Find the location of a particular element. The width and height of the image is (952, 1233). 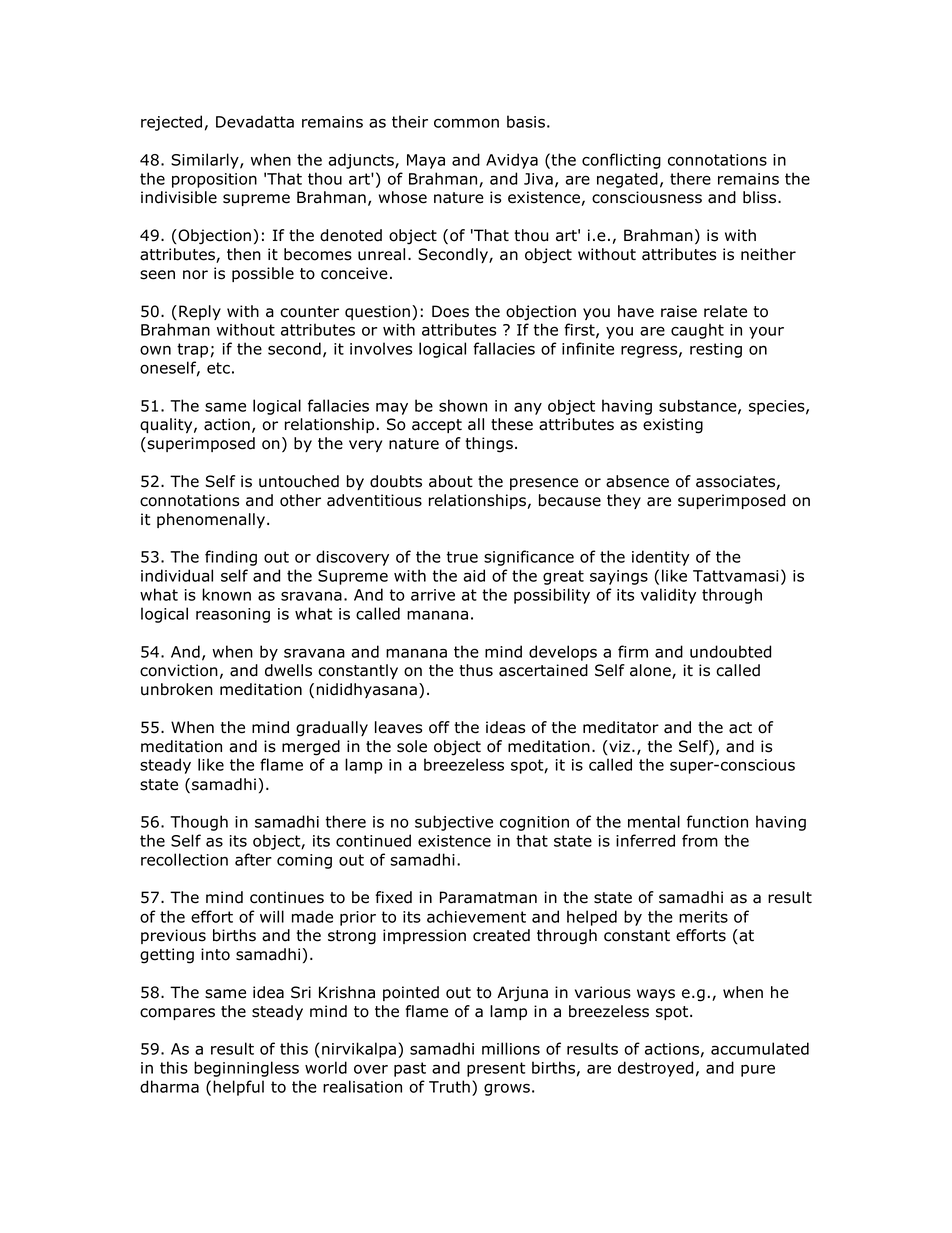

Paramatman is located at coordinates (488, 897).
